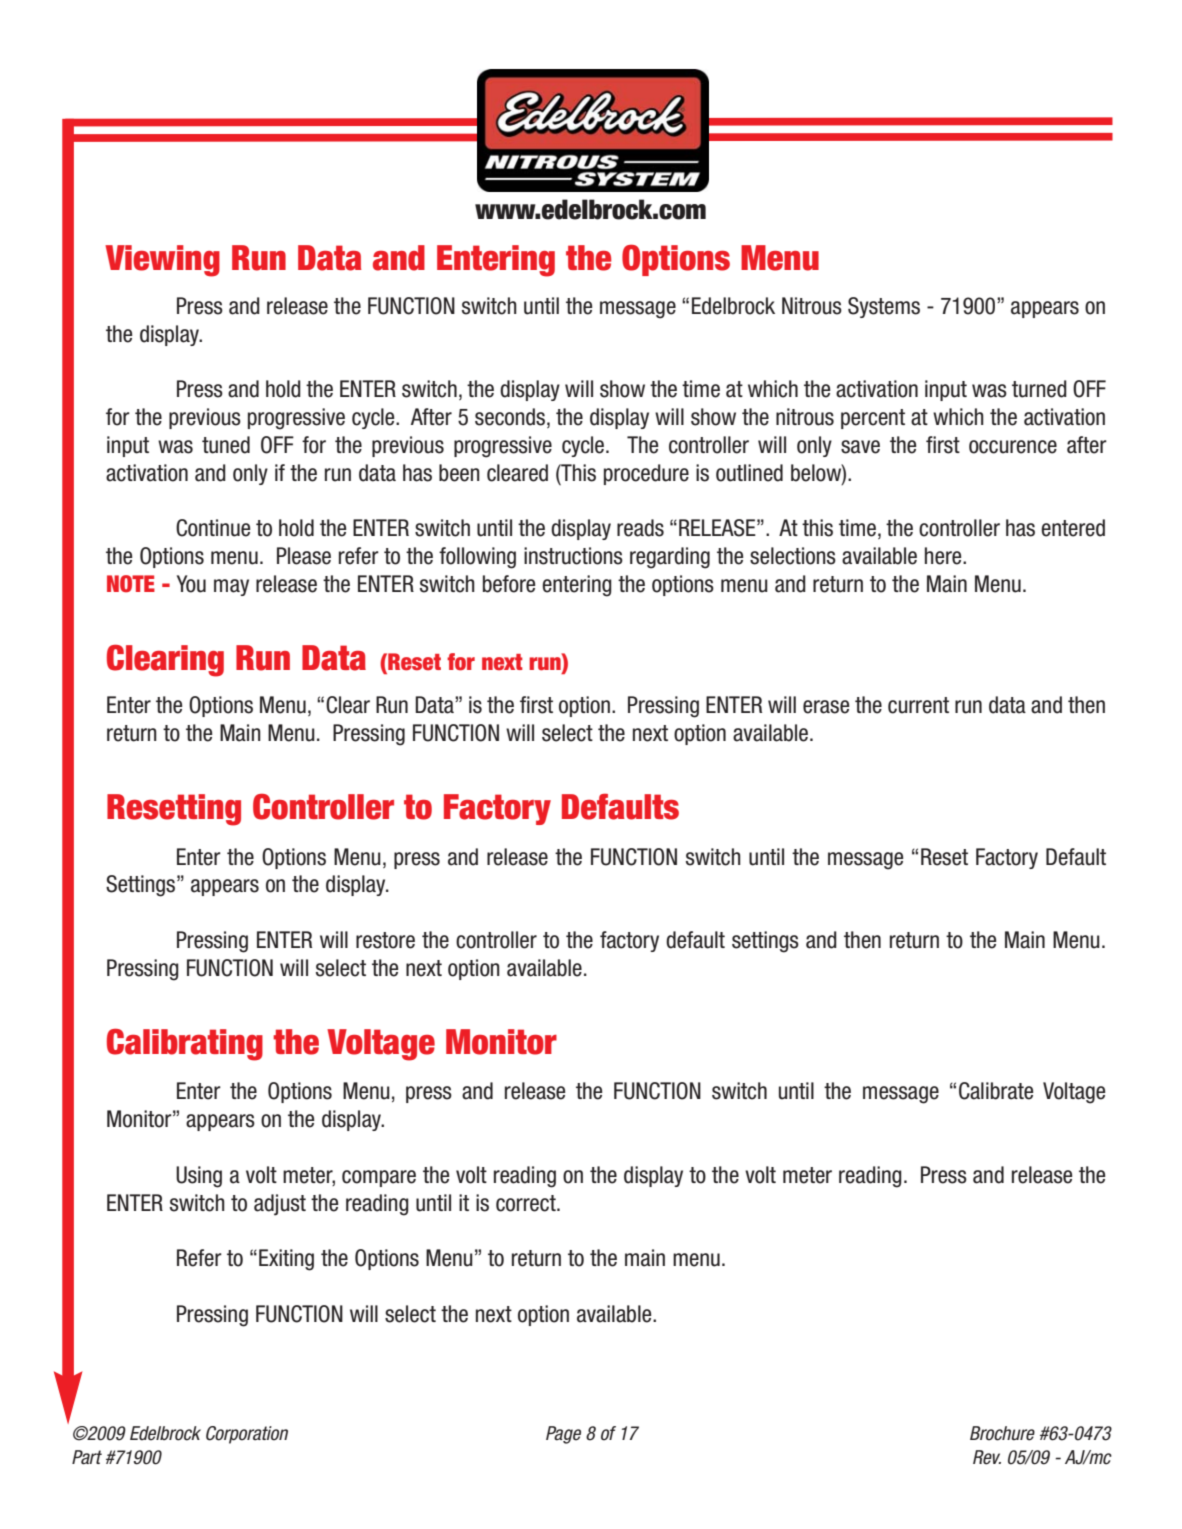 This screenshot has height=1529, width=1182. I want to click on current, so click(918, 705).
